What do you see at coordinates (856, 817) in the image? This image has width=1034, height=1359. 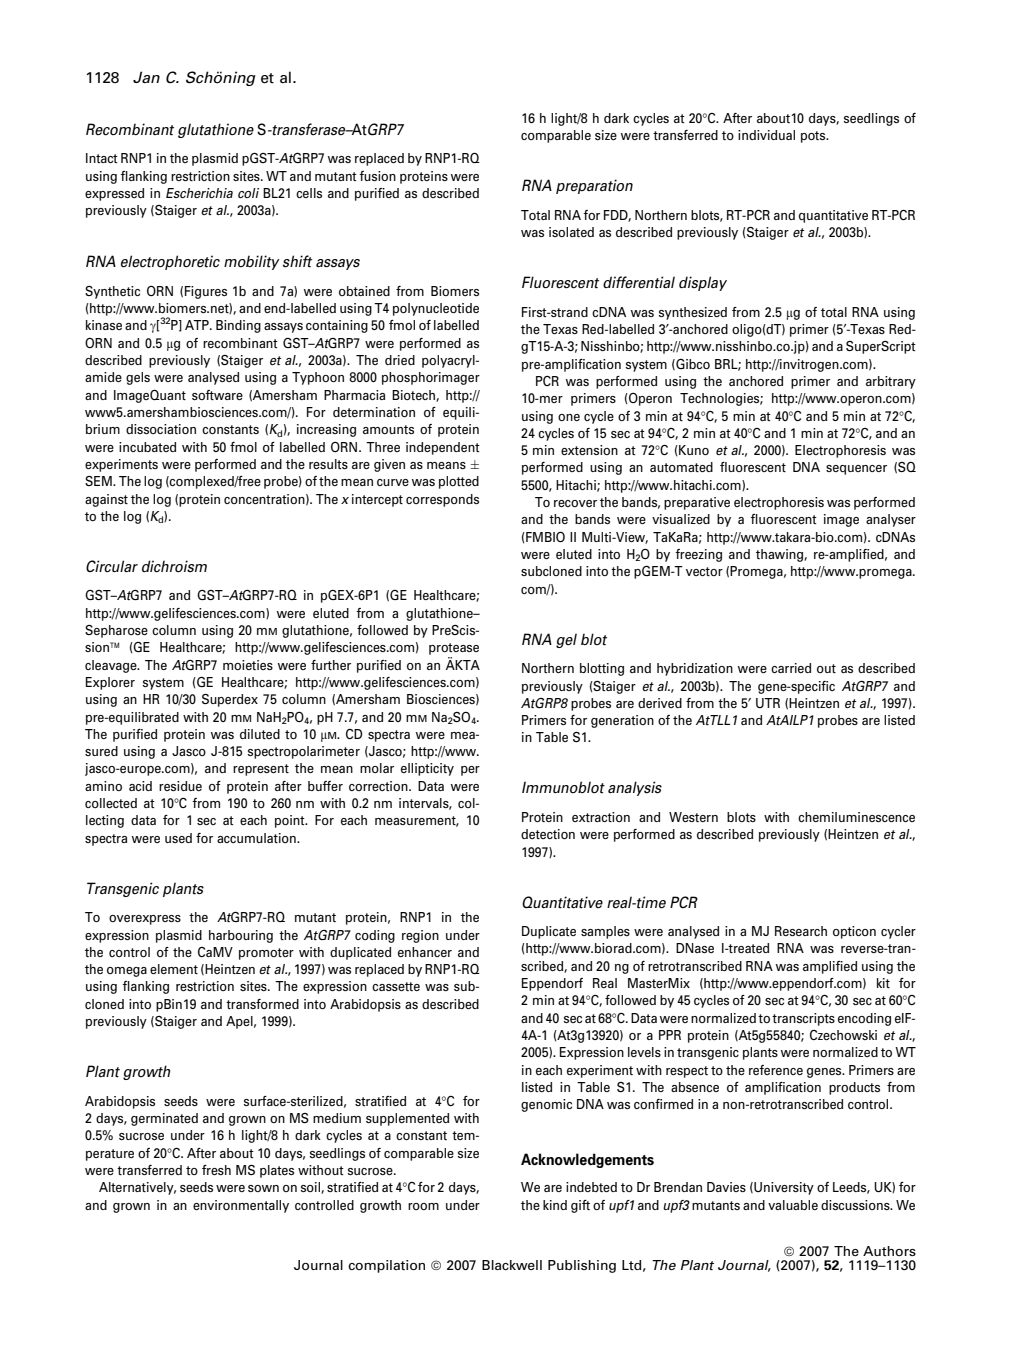 I see `chemiluminescence` at bounding box center [856, 817].
